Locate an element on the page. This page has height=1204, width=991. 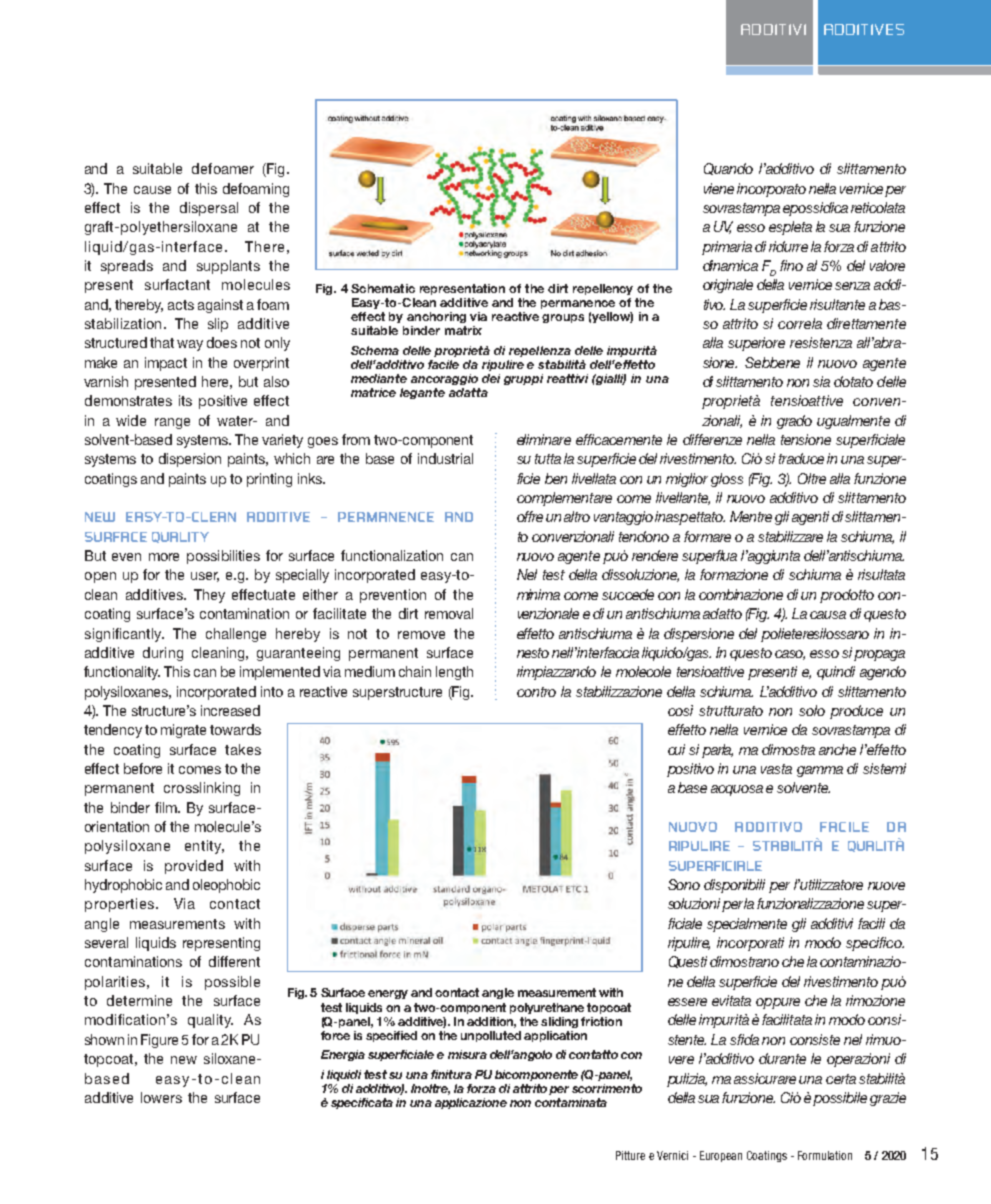
repellency is located at coordinates (603, 289).
